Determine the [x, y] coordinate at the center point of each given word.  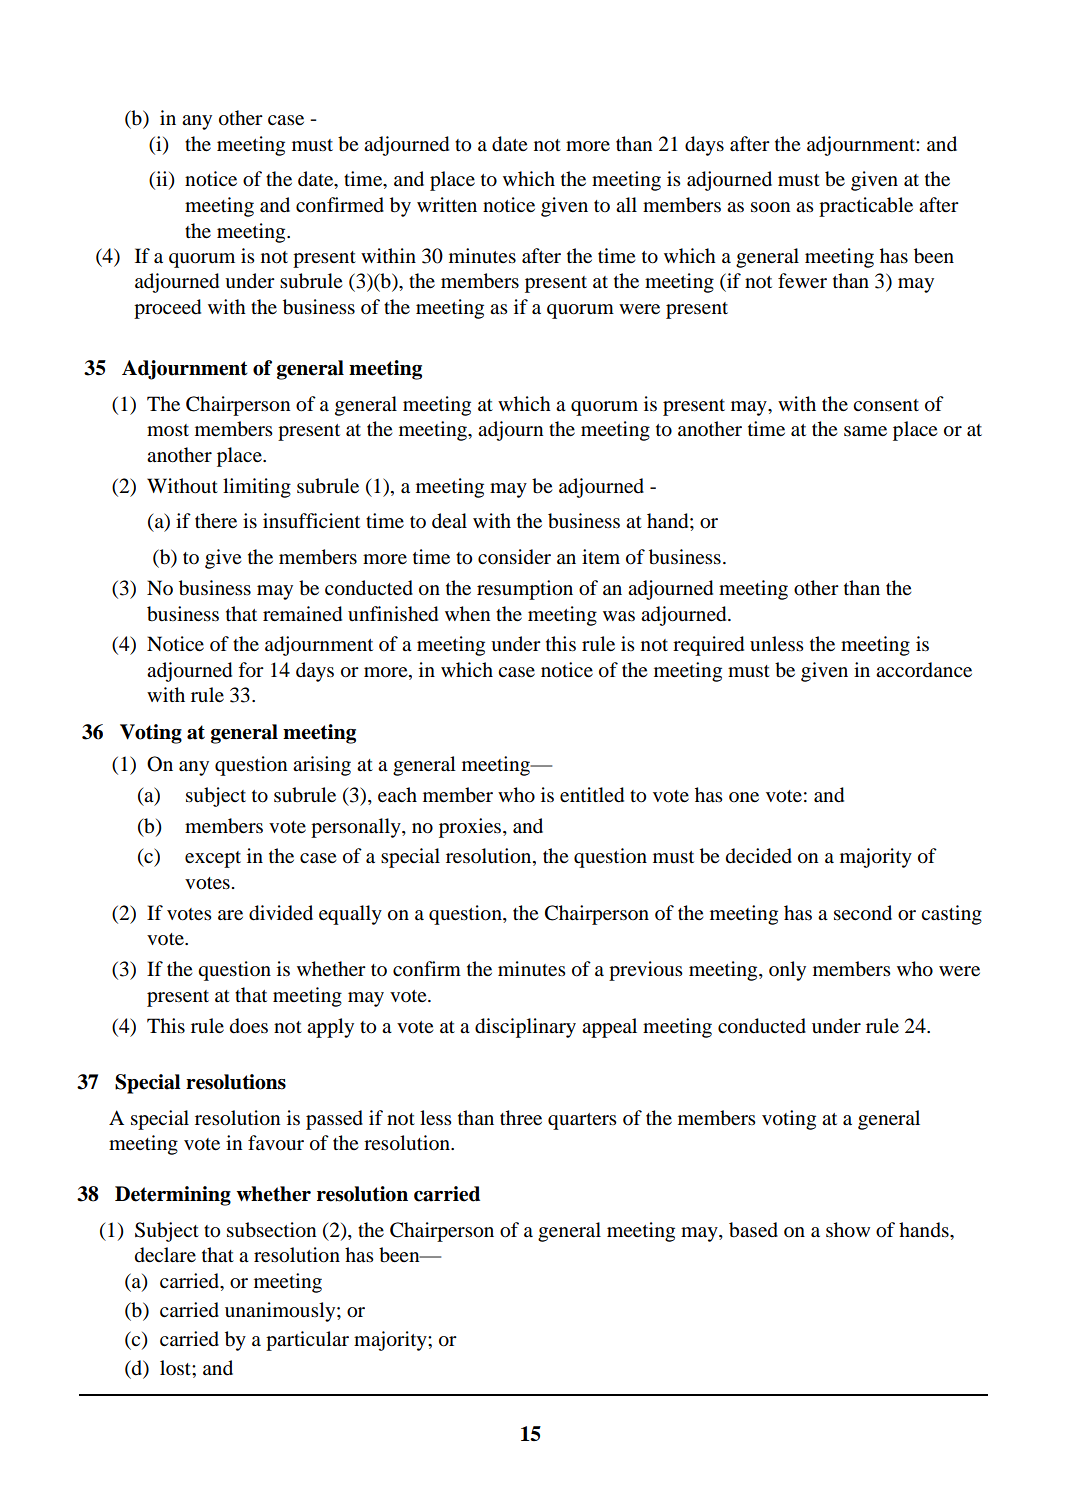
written [447, 204]
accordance [924, 670]
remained [302, 614]
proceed [167, 309]
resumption [525, 590]
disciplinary [525, 1028]
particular [307, 1341]
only [787, 971]
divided [281, 913]
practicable [866, 207]
